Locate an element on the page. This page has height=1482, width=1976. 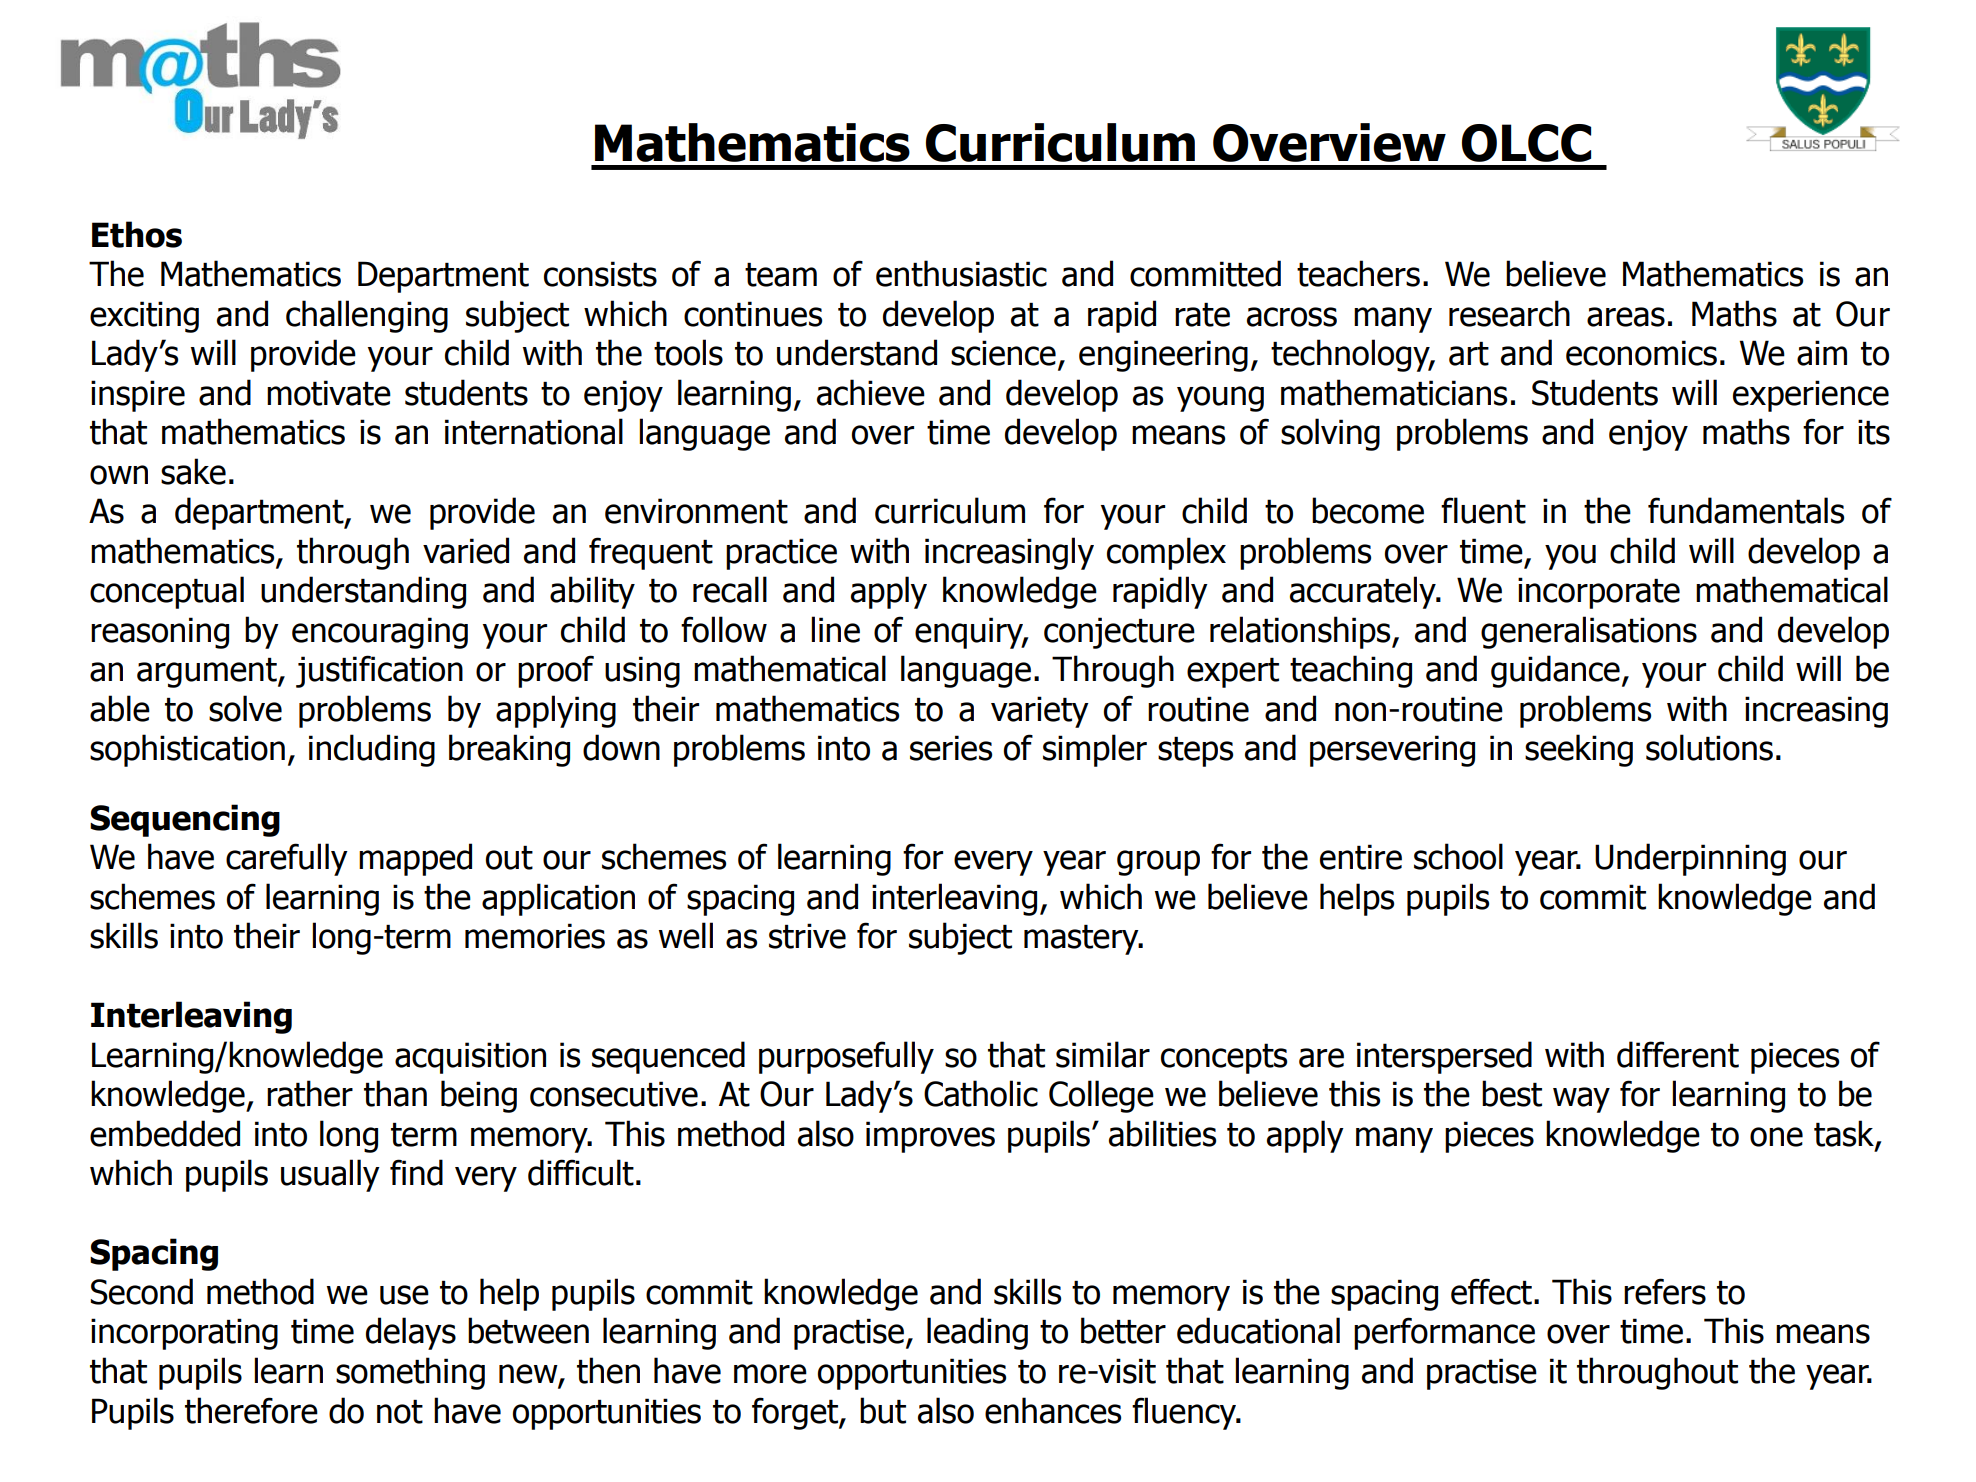
carefully is located at coordinates (287, 859).
